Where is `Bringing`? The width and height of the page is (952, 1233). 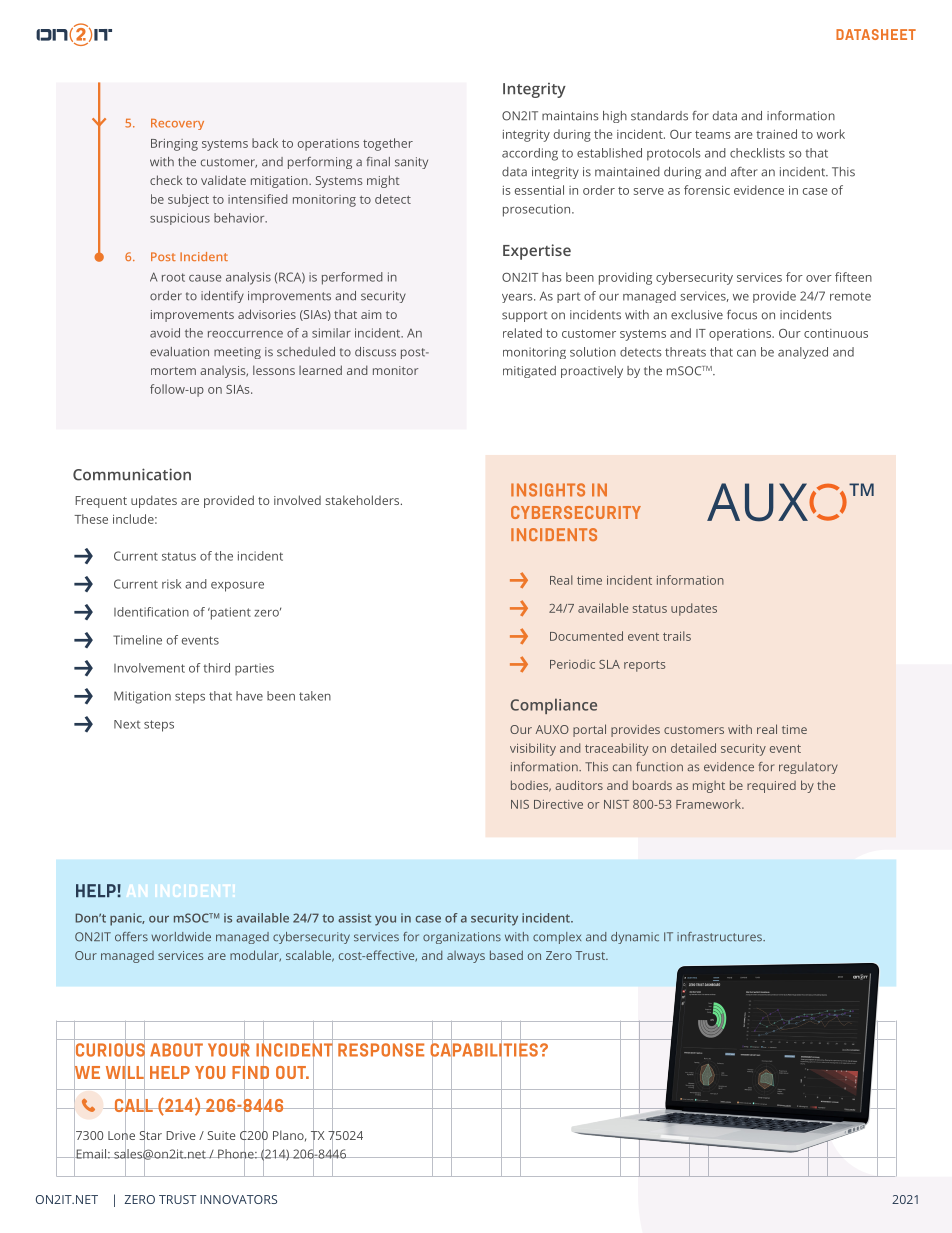 Bringing is located at coordinates (174, 145).
